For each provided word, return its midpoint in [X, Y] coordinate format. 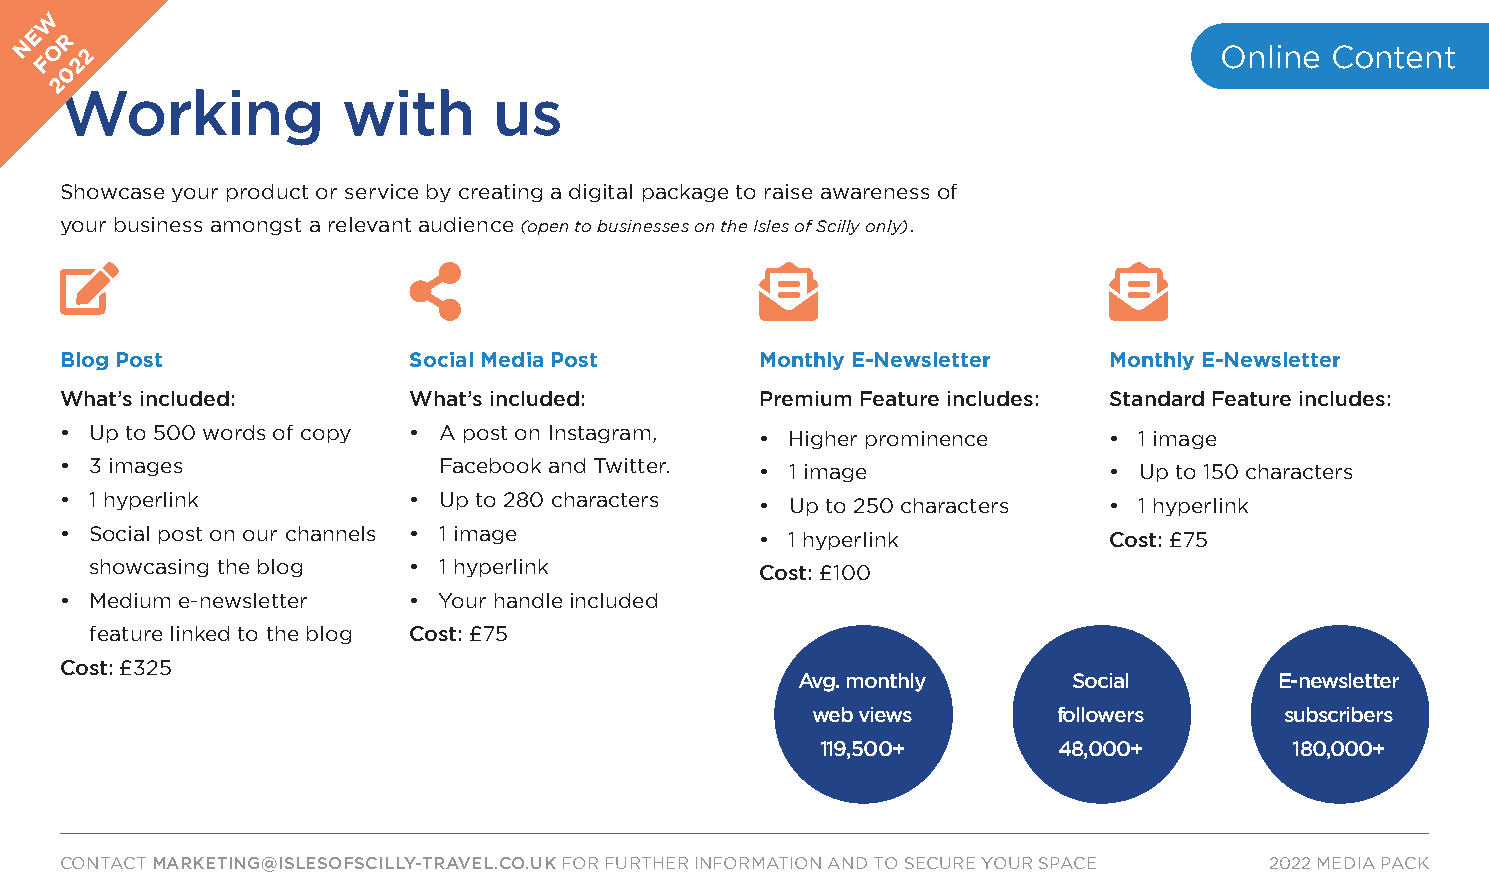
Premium [806, 398]
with [407, 112]
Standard [1157, 398]
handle [528, 600]
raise [788, 191]
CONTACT [103, 863]
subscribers [1339, 714]
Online [1270, 57]
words [234, 432]
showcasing [149, 568]
